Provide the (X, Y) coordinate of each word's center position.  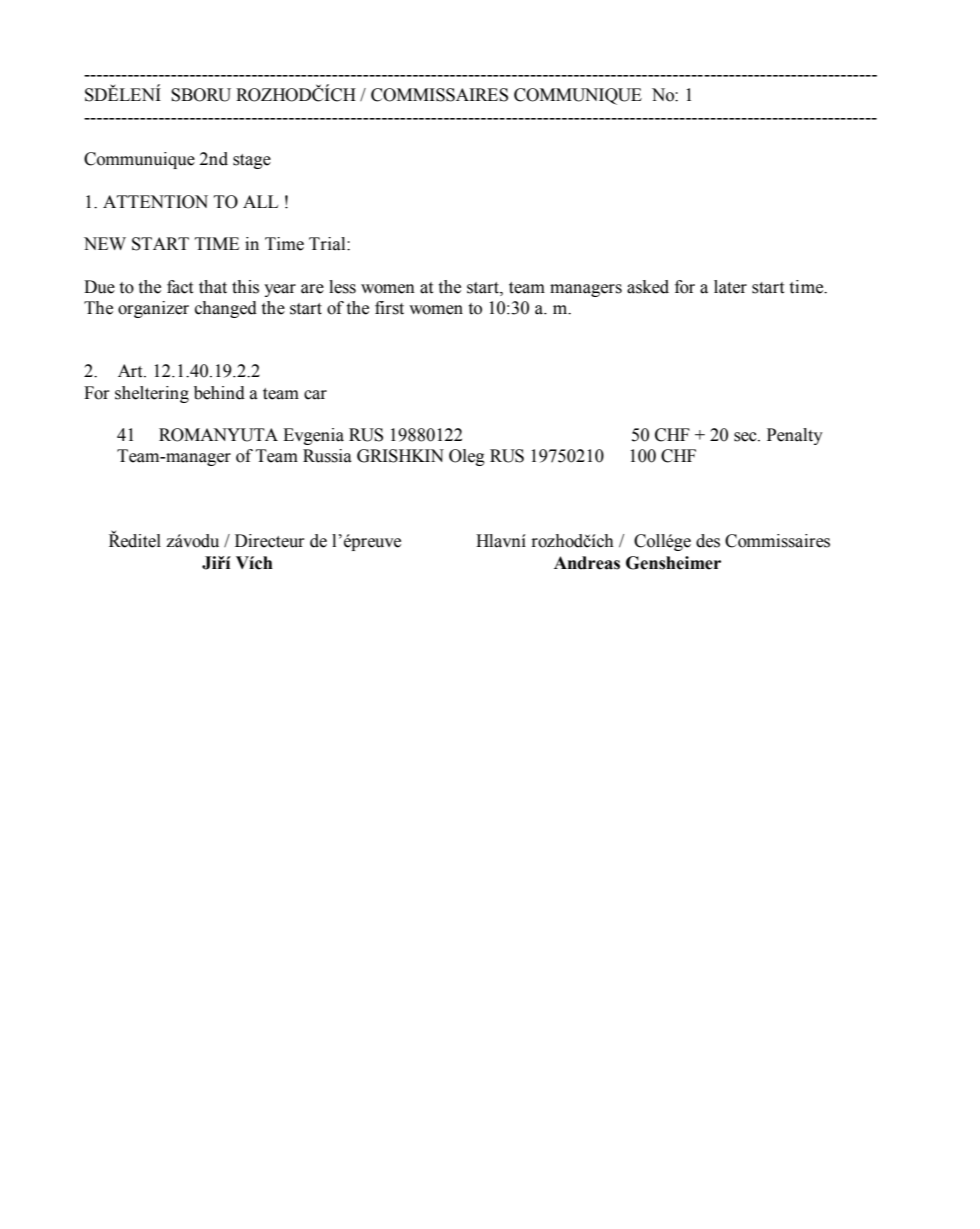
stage (252, 161)
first (389, 308)
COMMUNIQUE (578, 96)
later (730, 287)
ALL (260, 201)
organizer (153, 309)
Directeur (270, 541)
